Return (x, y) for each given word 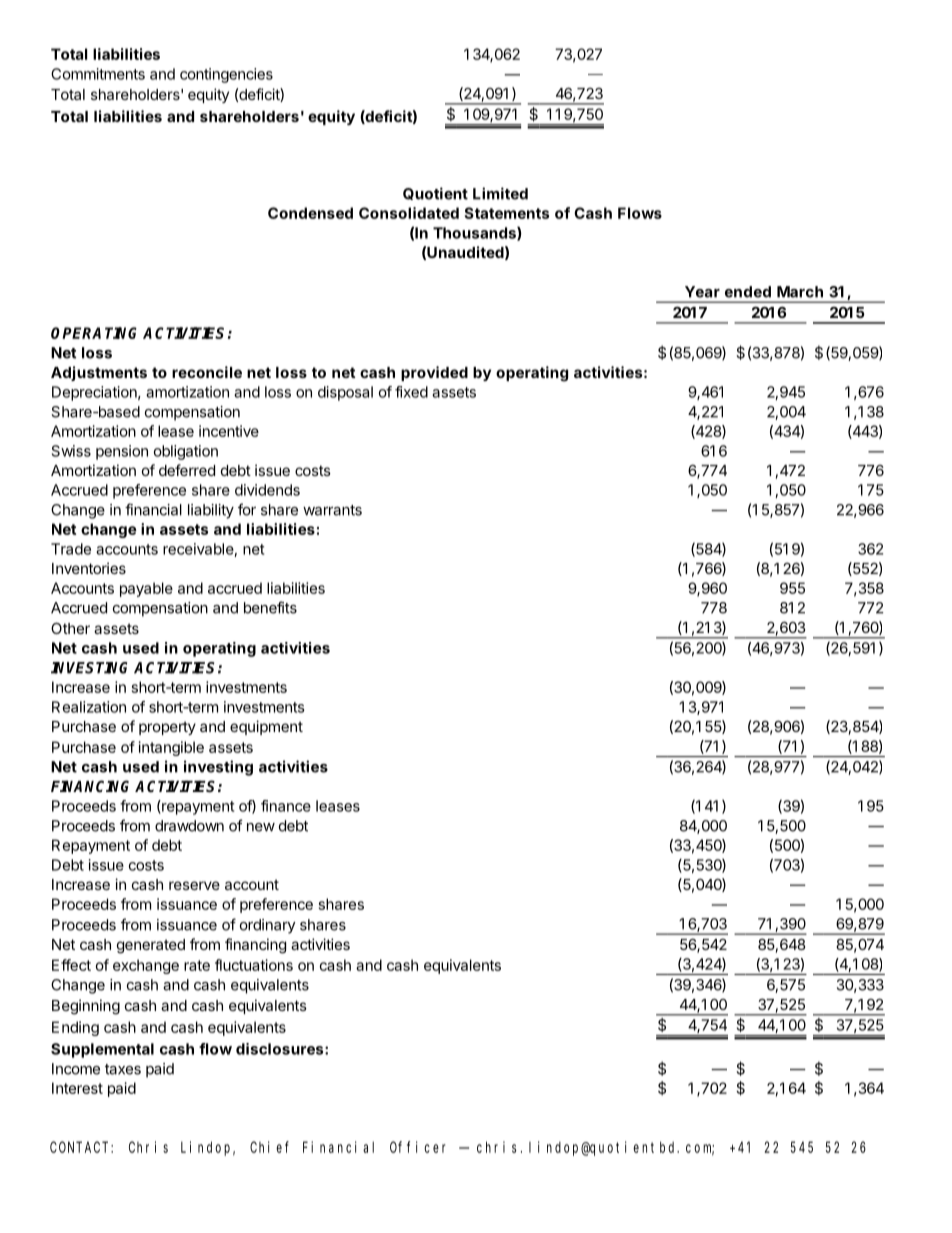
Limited (500, 193)
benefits (270, 607)
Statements (506, 213)
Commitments (98, 74)
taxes (123, 1069)
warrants (332, 510)
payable (146, 589)
